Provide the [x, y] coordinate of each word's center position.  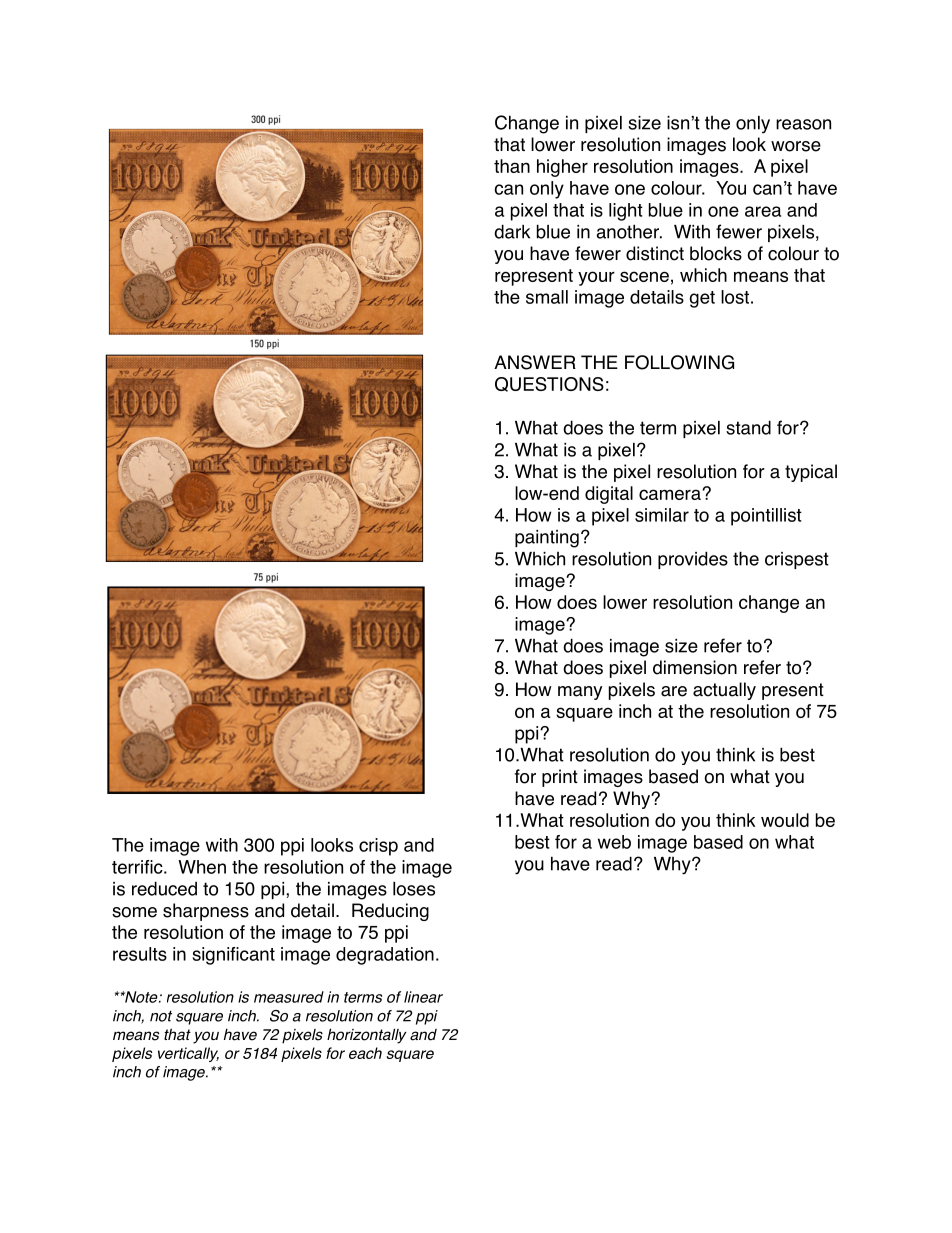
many [580, 693]
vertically [188, 1054]
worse [796, 146]
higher [562, 168]
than [512, 166]
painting [547, 539]
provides [693, 560]
